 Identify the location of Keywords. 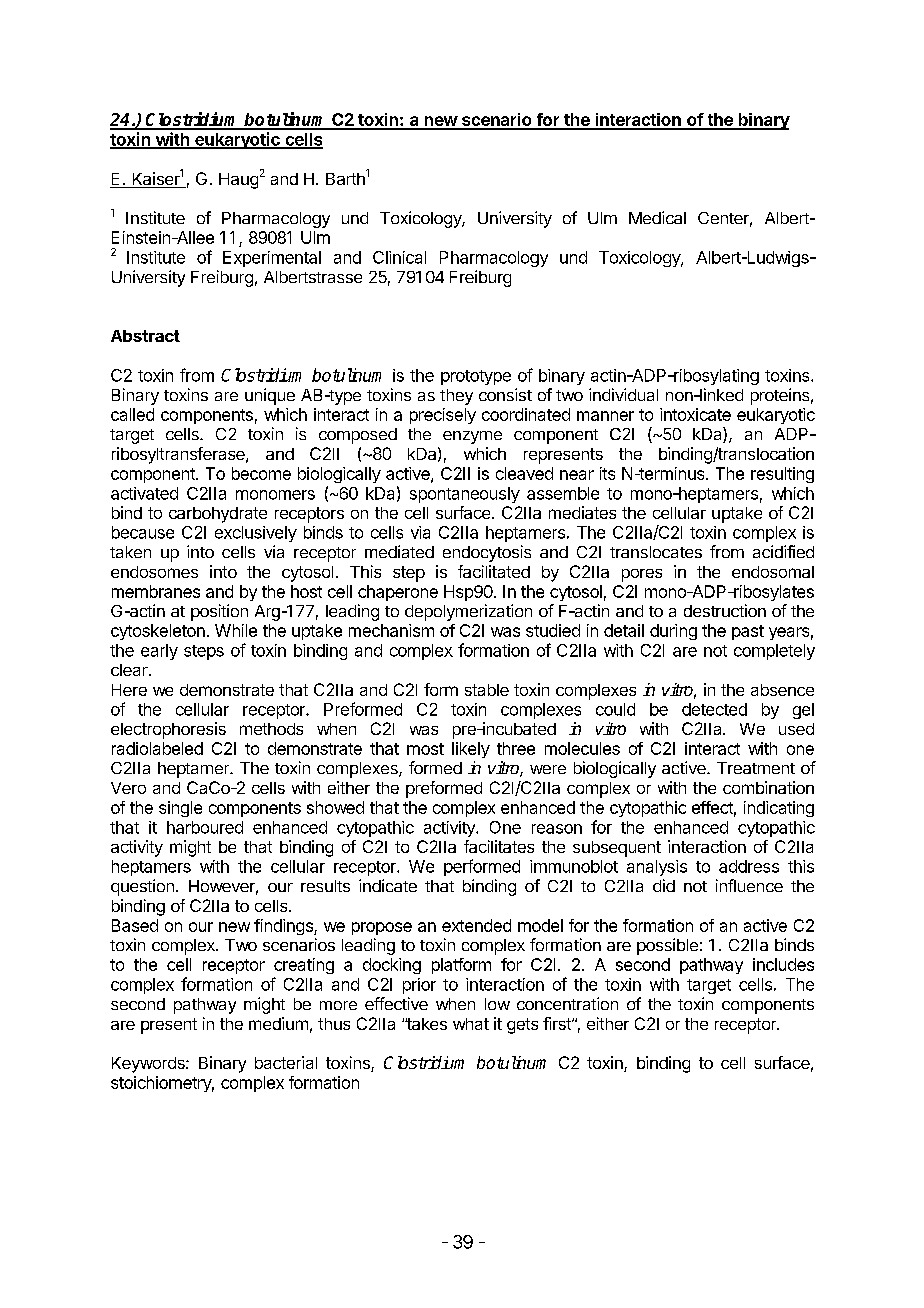
(149, 1065).
